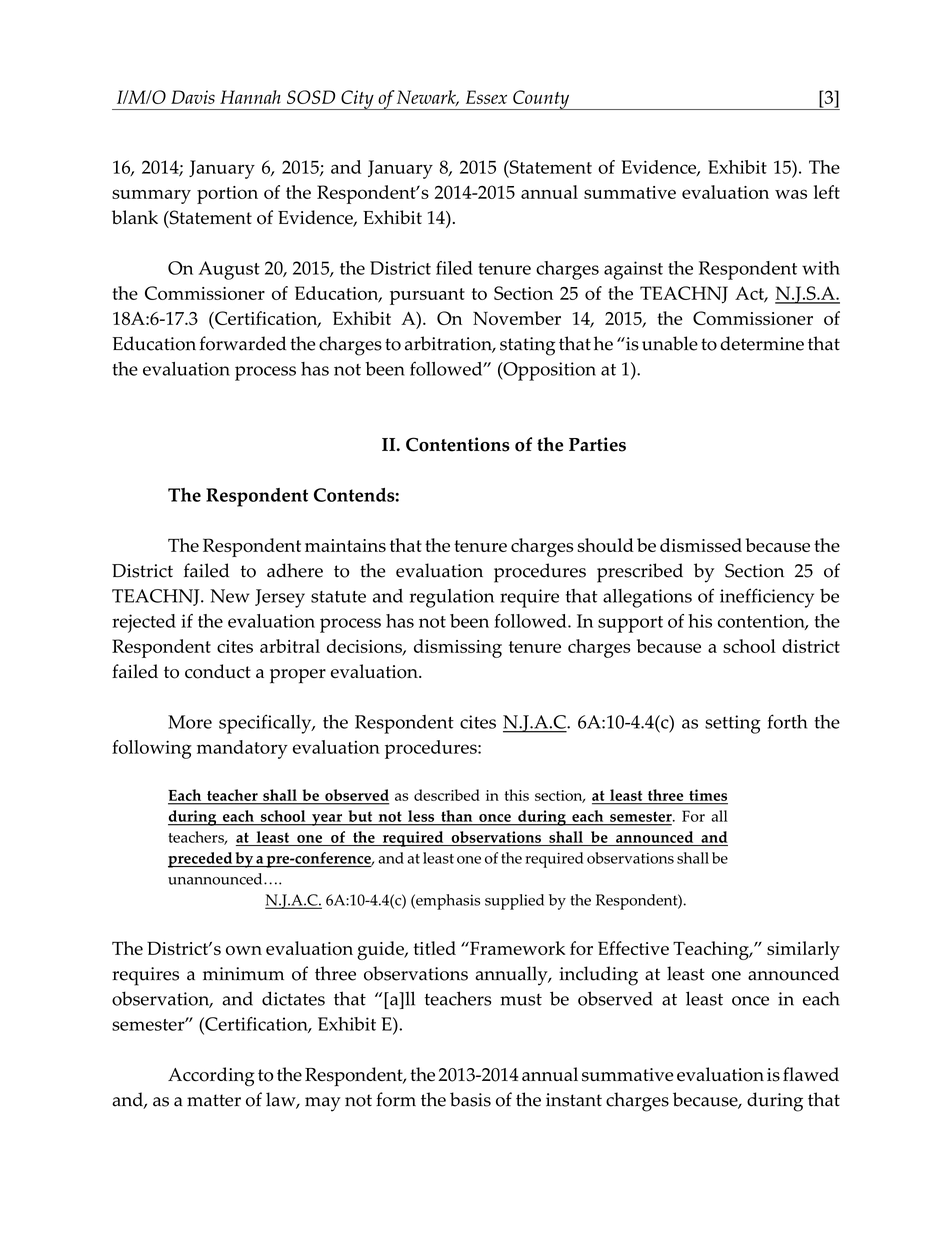 Image resolution: width=952 pixels, height=1233 pixels. I want to click on Davis, so click(193, 97).
